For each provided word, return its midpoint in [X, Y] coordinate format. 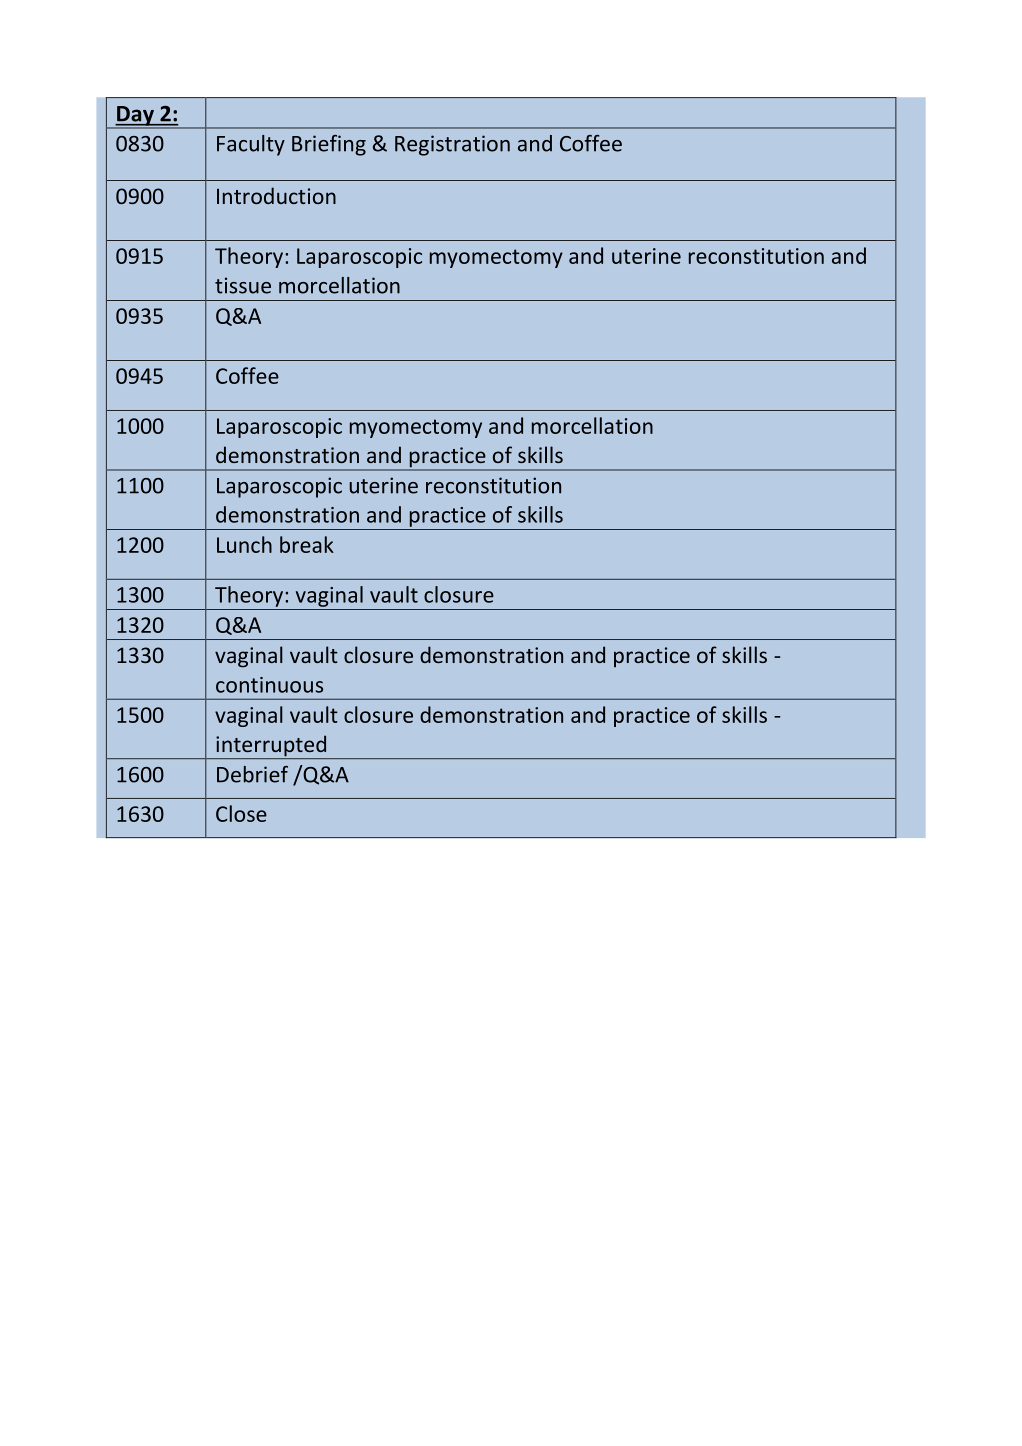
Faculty [251, 145]
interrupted [271, 747]
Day [135, 117]
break [307, 544]
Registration [452, 145]
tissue [243, 285]
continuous [269, 685]
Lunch [244, 544]
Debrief [252, 774]
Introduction [276, 195]
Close [241, 813]
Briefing [329, 145]
